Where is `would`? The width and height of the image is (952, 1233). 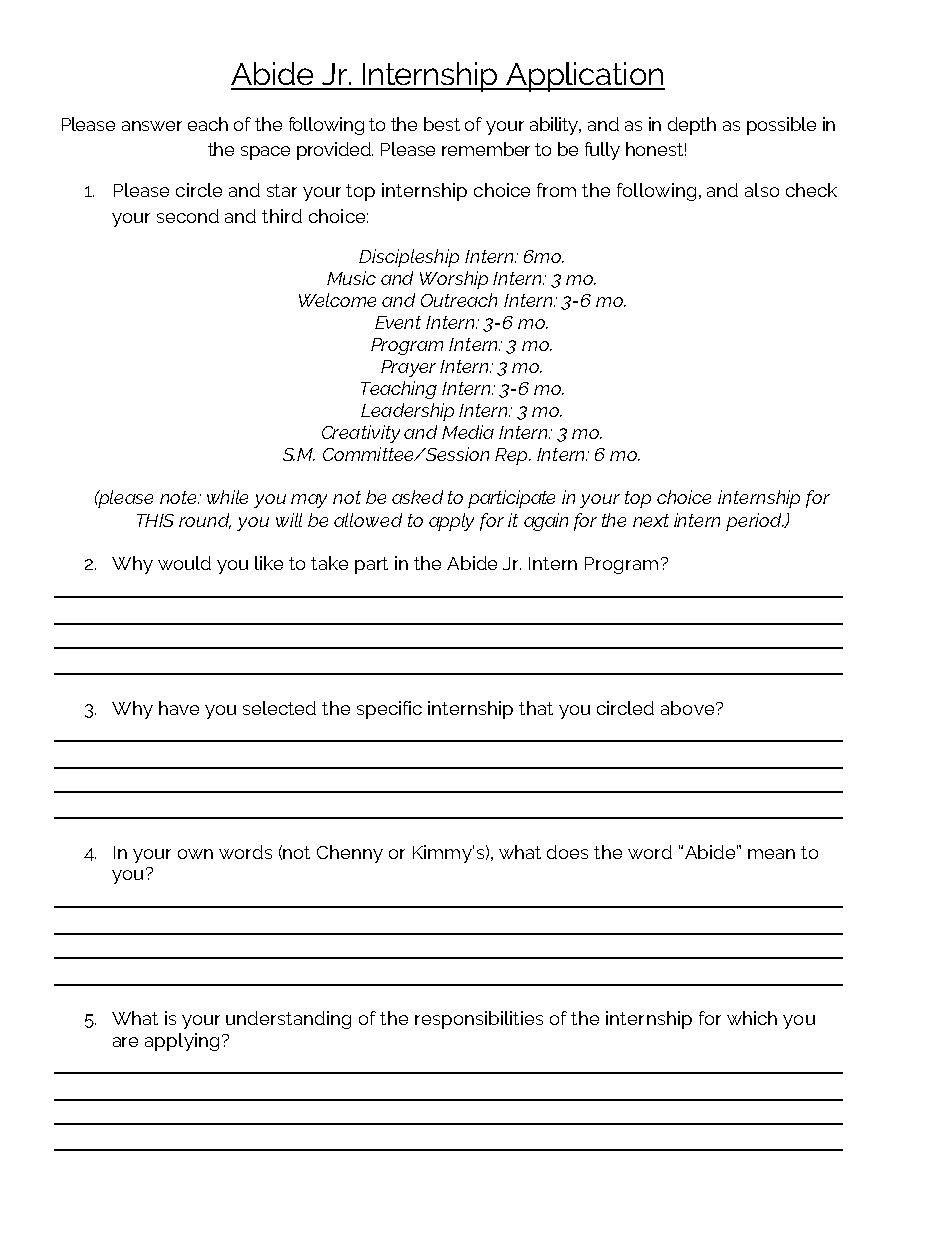 would is located at coordinates (184, 563).
